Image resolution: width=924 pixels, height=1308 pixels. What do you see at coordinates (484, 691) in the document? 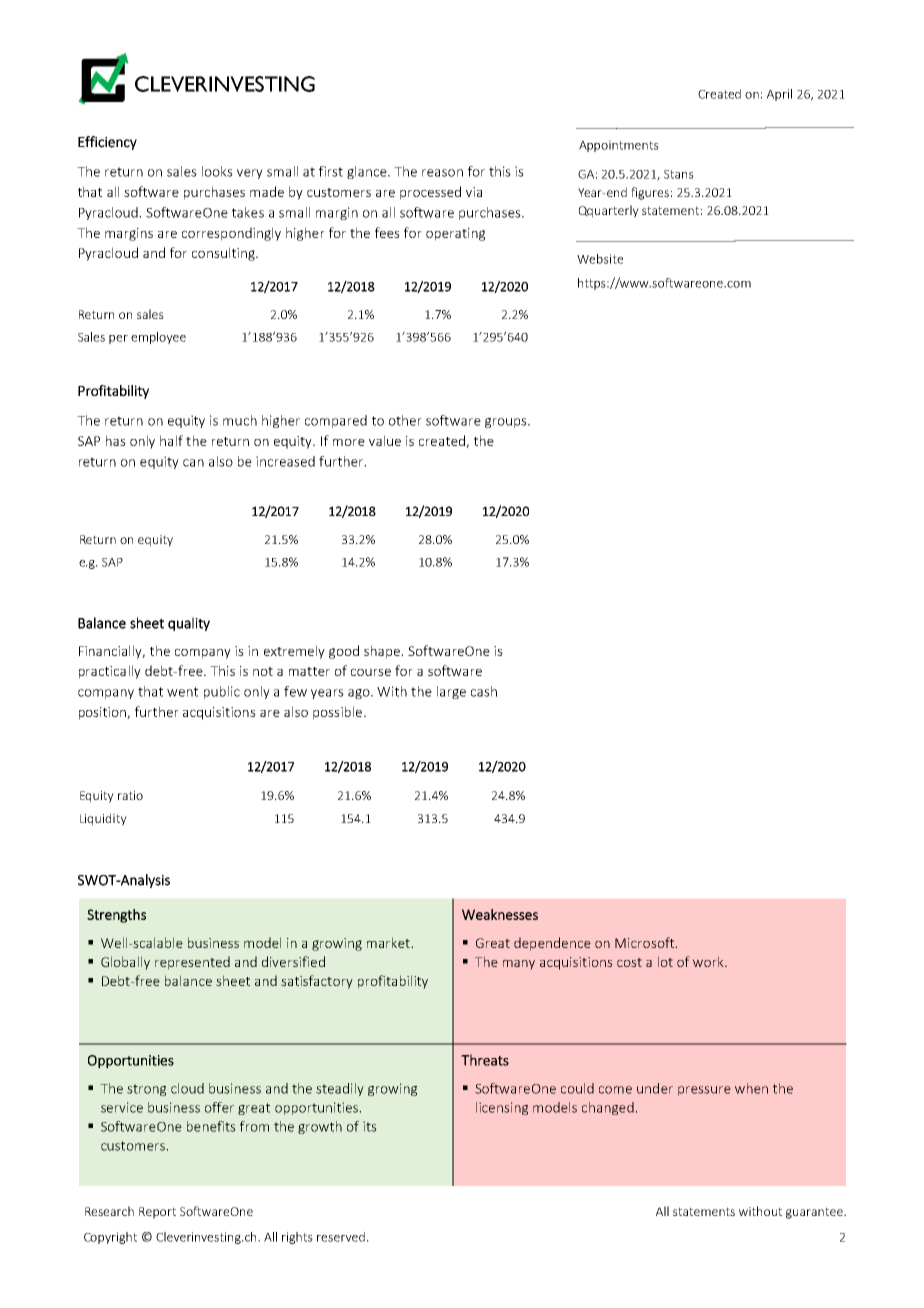
I see `cash` at bounding box center [484, 691].
